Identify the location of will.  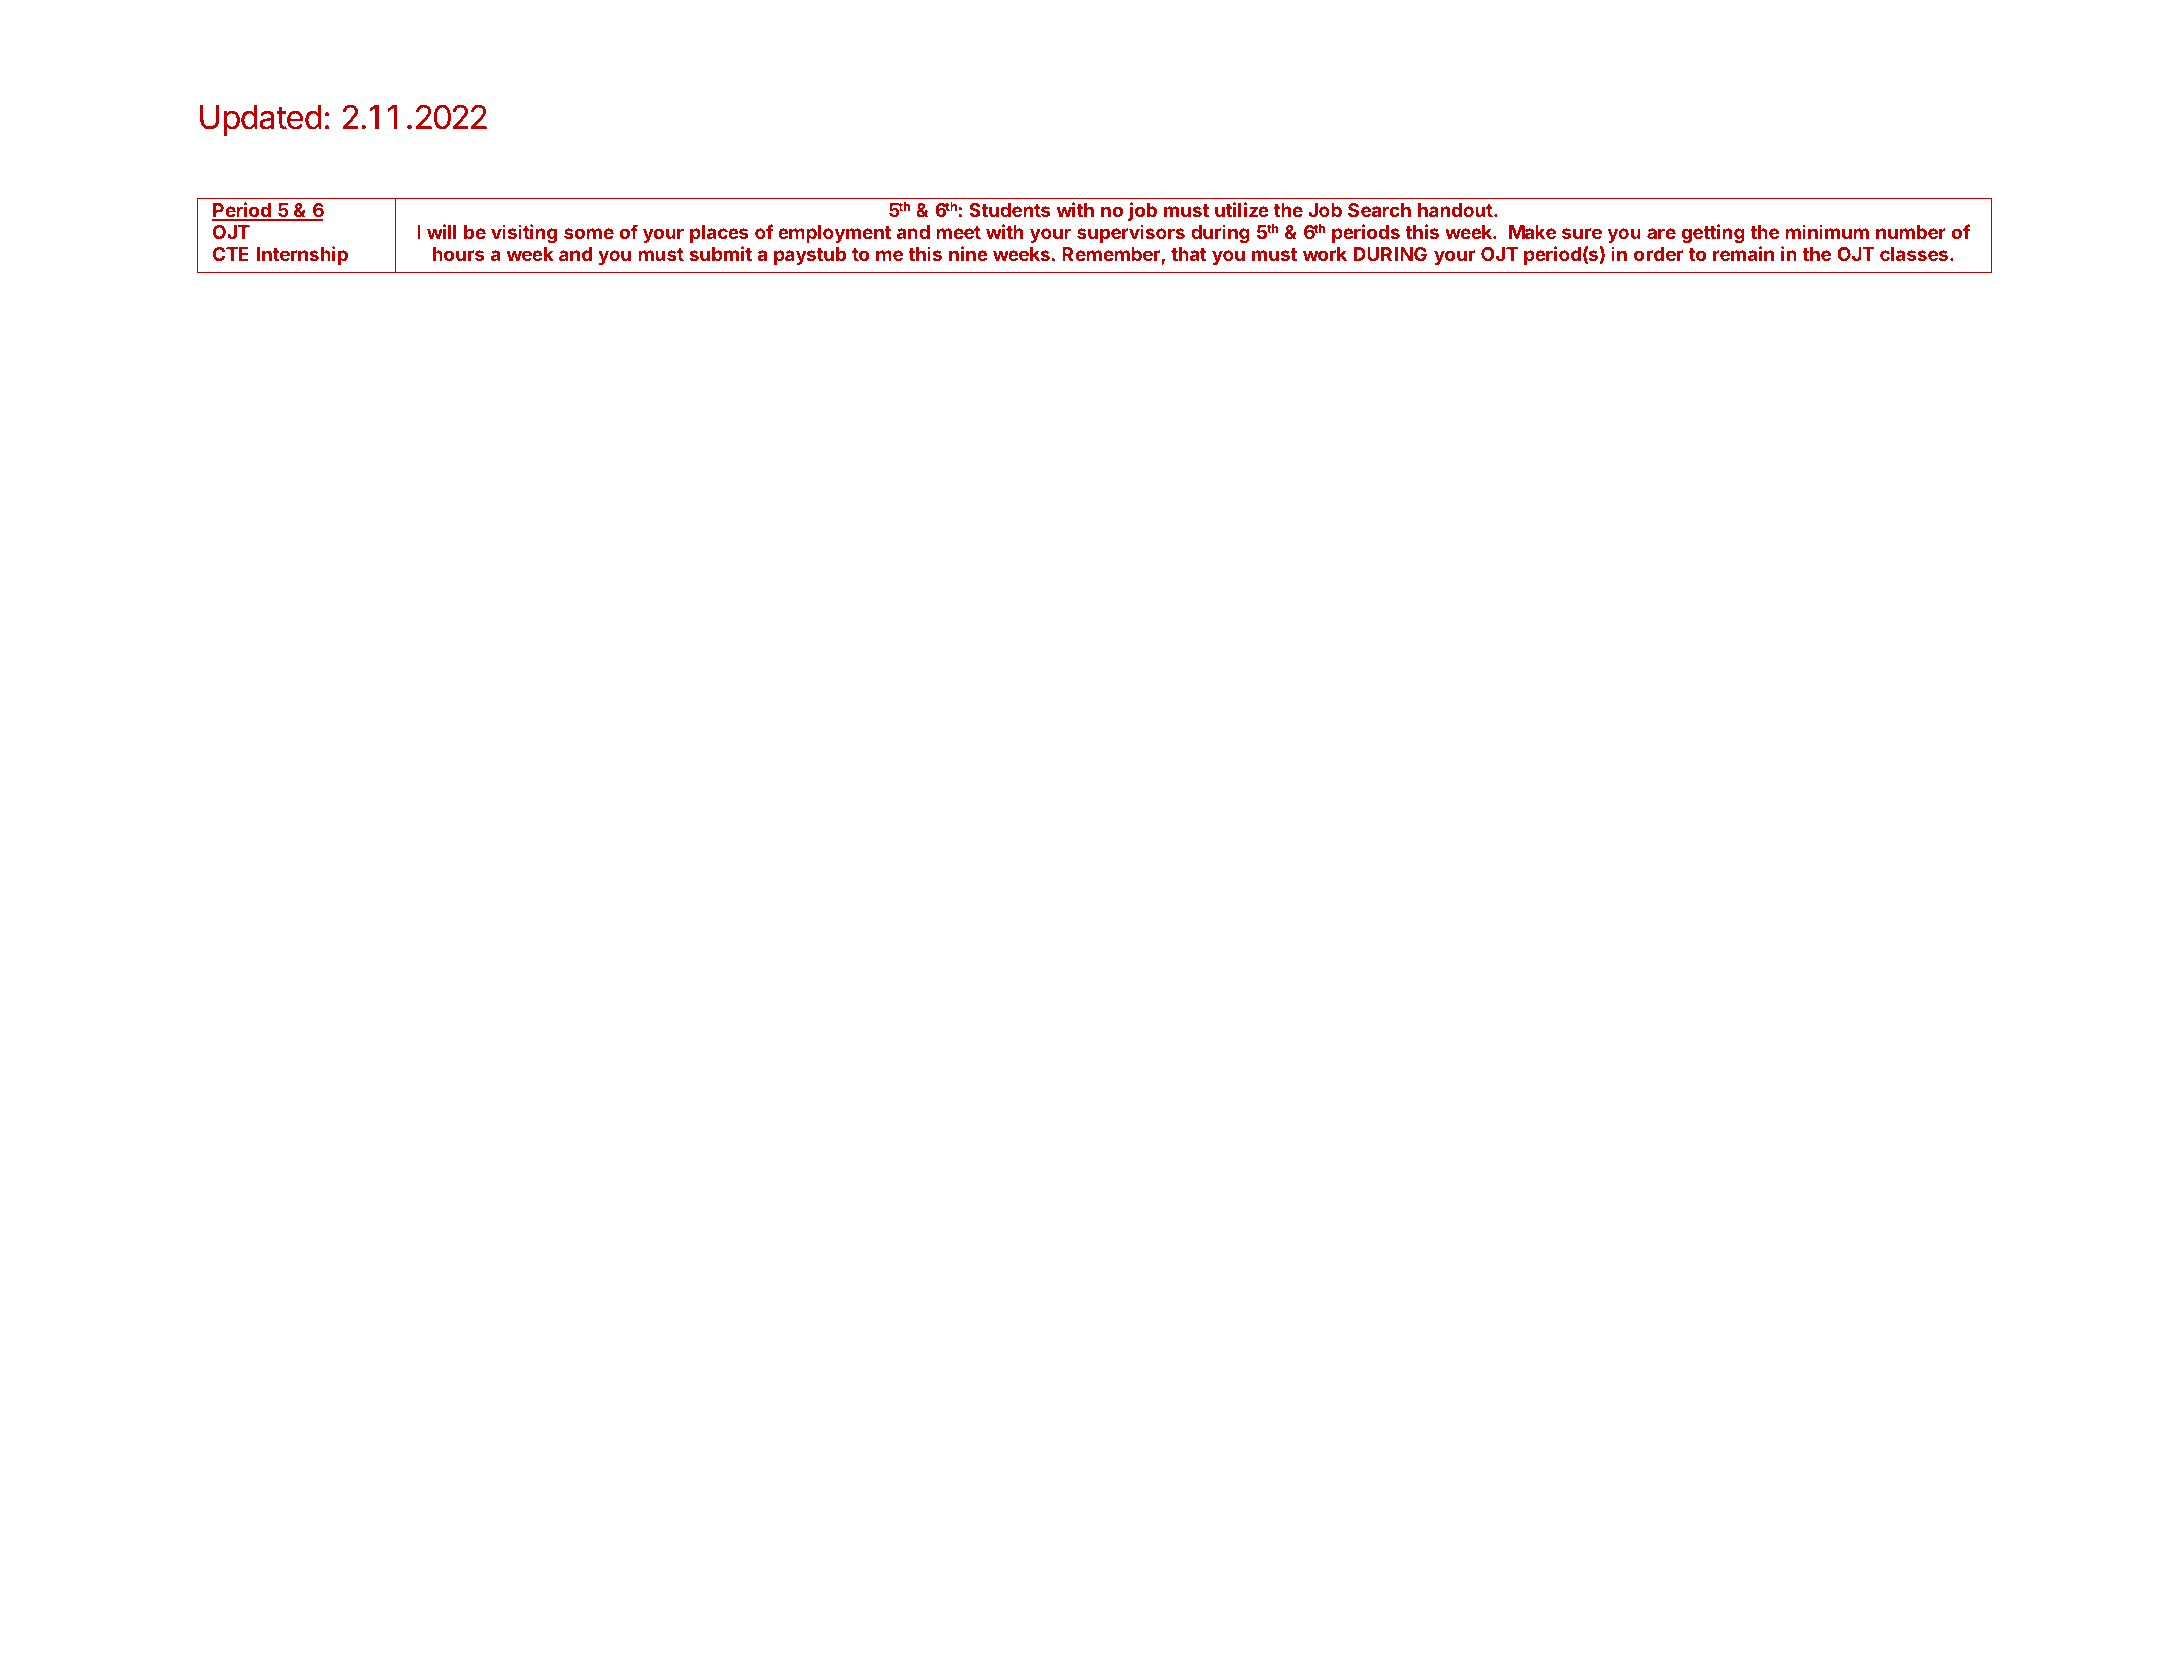
(441, 231).
